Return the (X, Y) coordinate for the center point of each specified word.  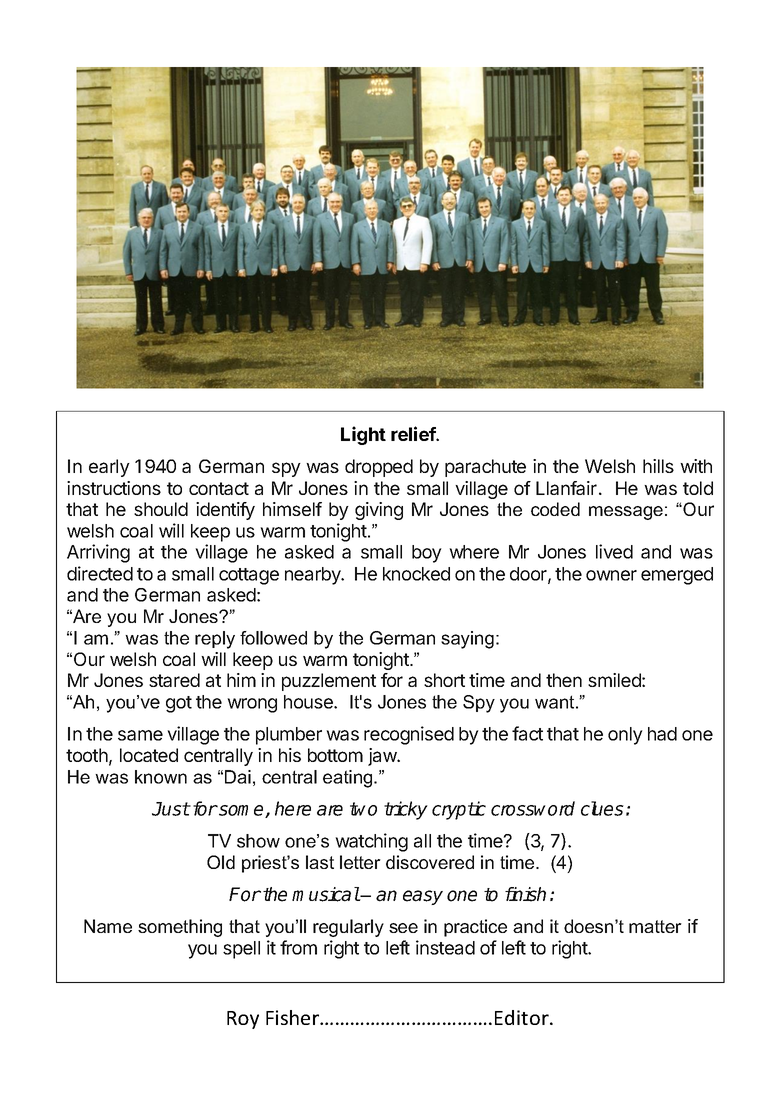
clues (602, 808)
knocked (416, 574)
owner (611, 575)
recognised (409, 735)
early (109, 468)
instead (445, 947)
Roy (243, 1020)
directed (100, 573)
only (625, 736)
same (140, 735)
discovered (430, 862)
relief (414, 433)
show (258, 841)
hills (658, 466)
